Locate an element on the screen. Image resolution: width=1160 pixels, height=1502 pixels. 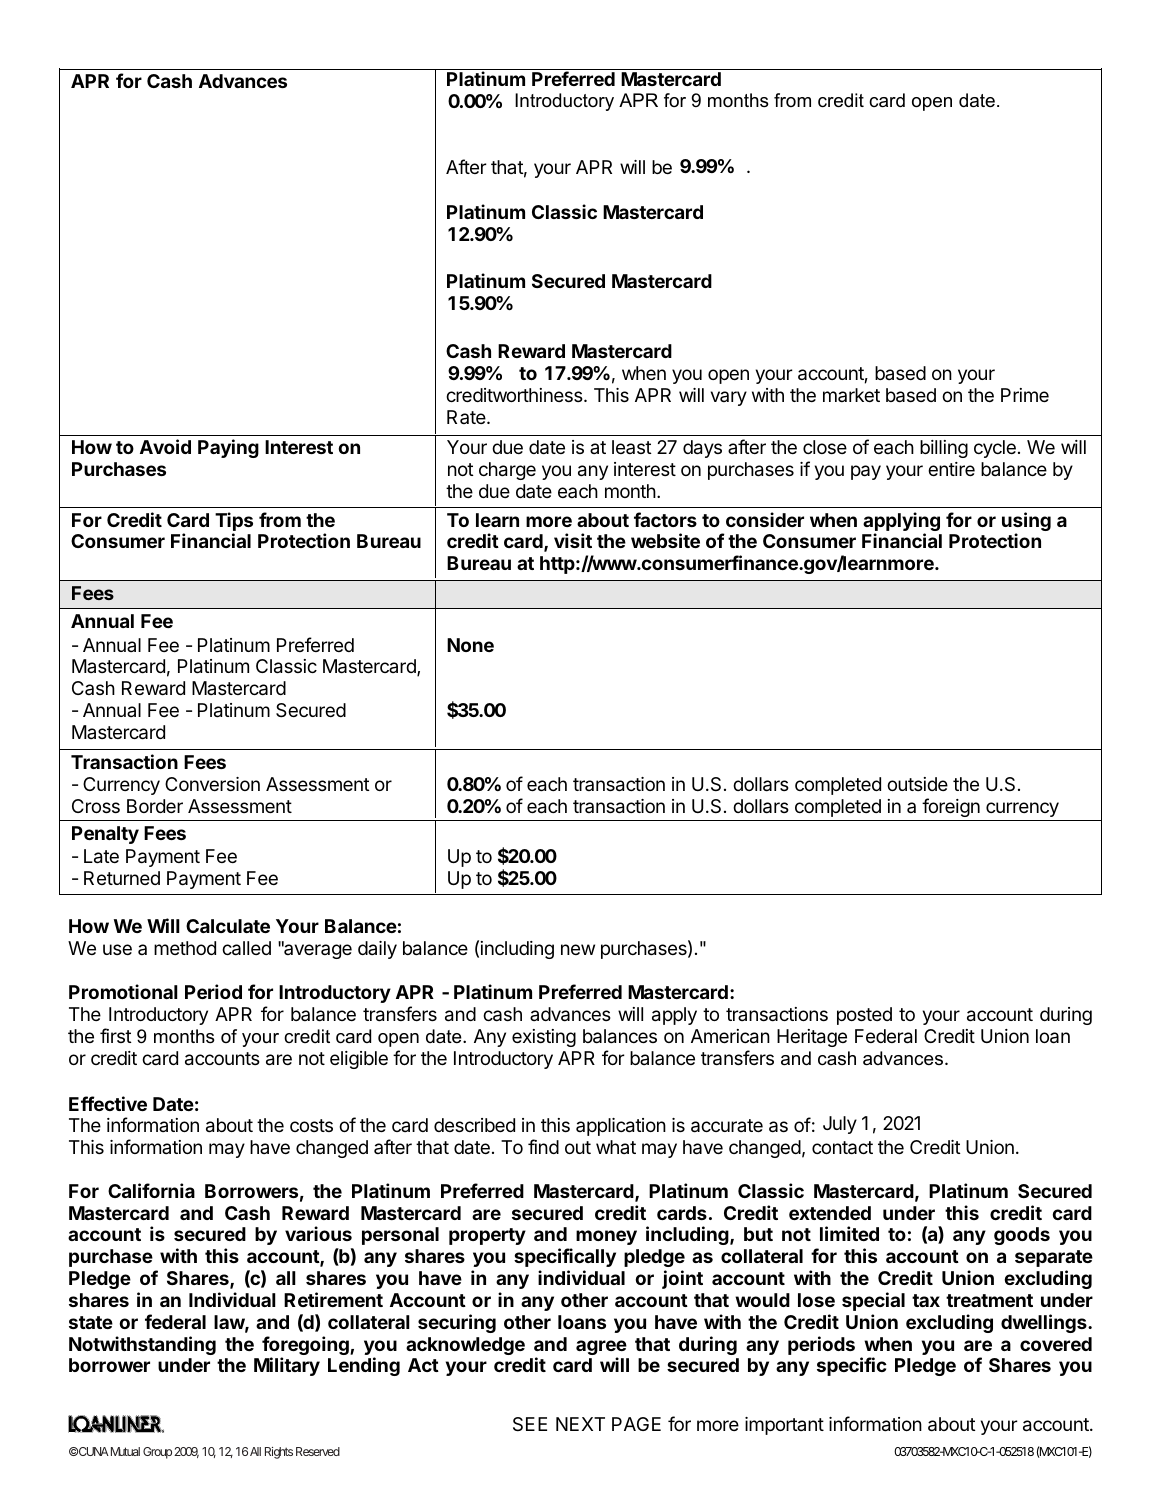
Group is located at coordinates (157, 1453).
